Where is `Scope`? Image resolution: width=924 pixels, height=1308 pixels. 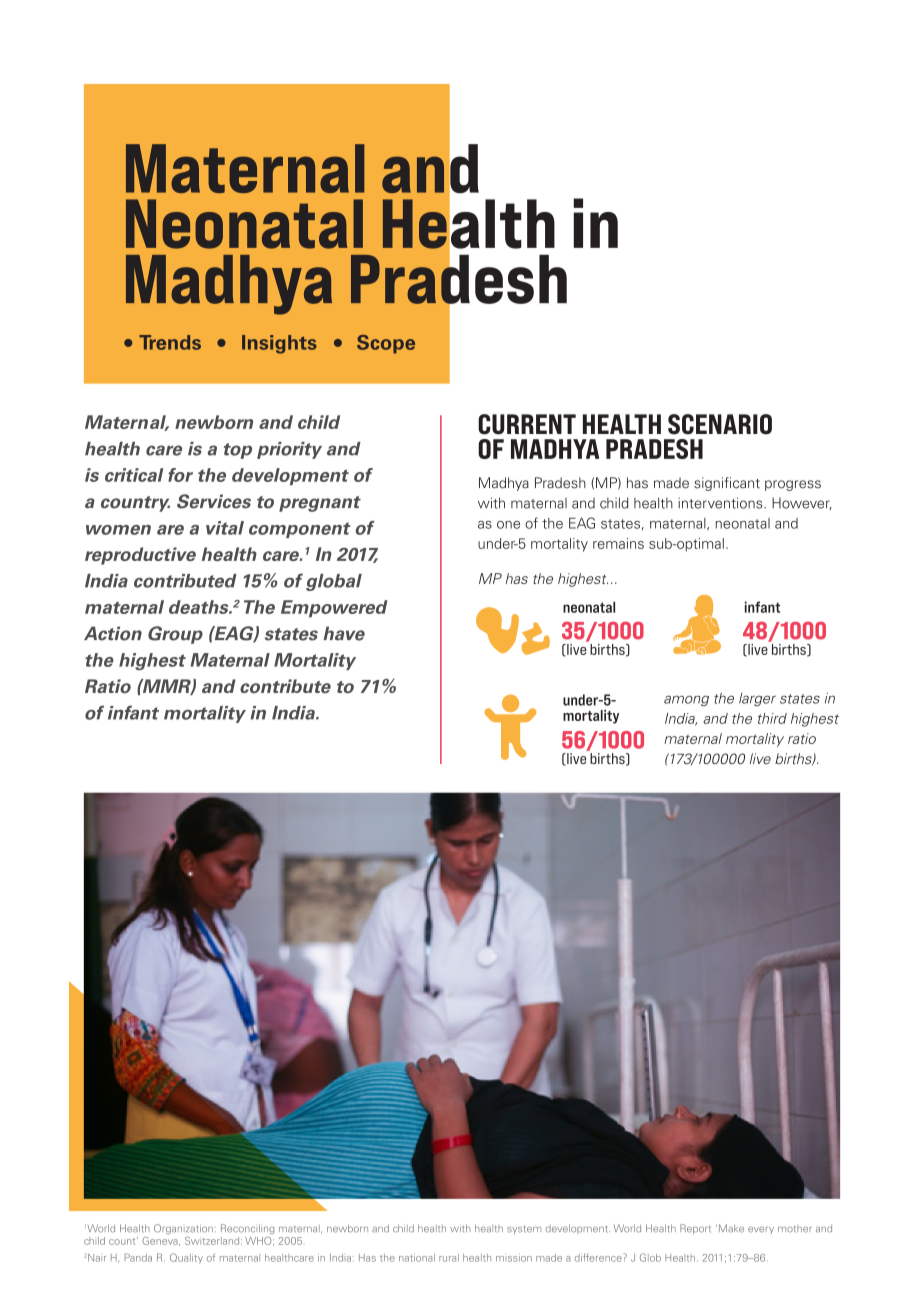 Scope is located at coordinates (386, 344).
